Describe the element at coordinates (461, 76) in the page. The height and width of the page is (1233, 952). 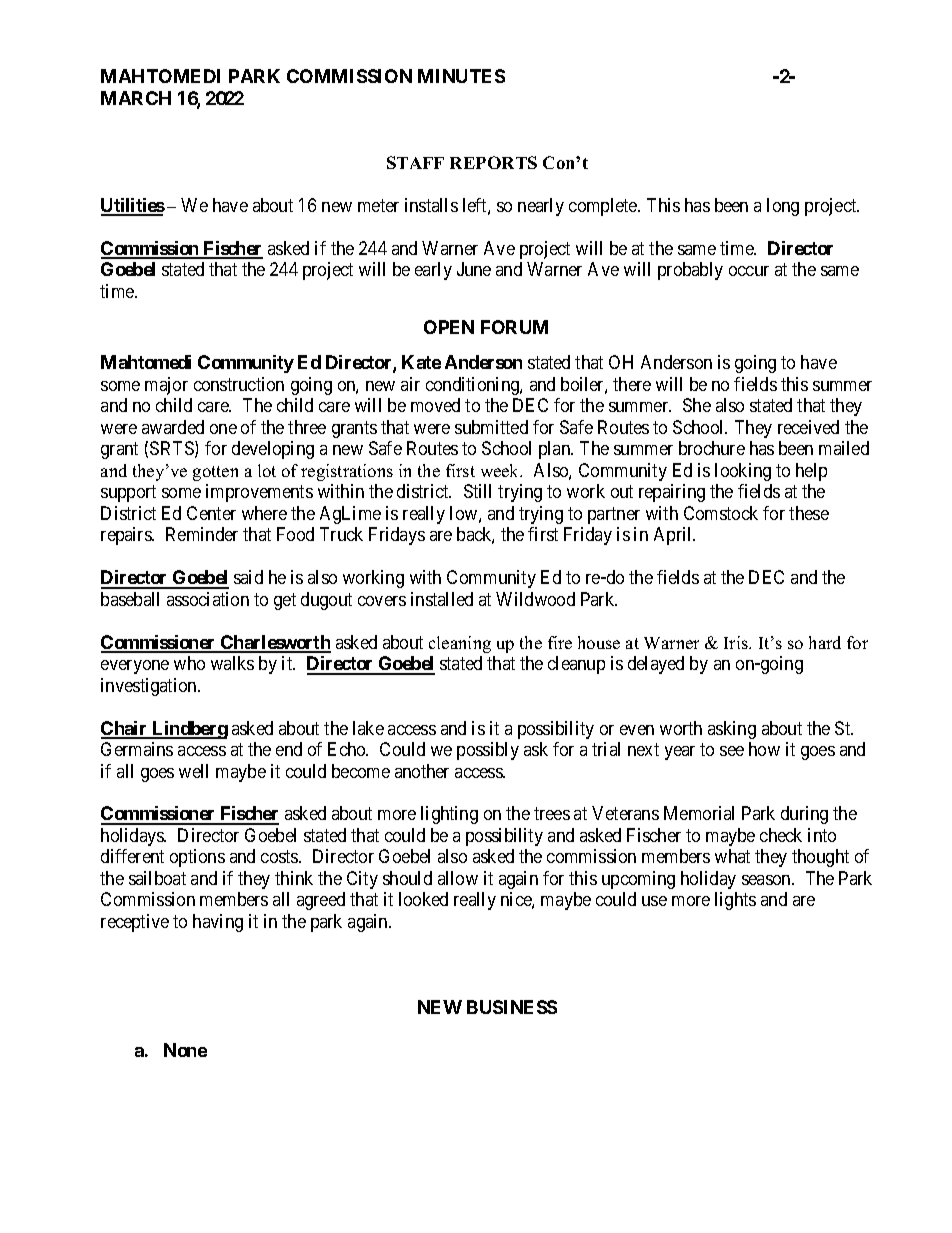
I see `MINUTES` at that location.
